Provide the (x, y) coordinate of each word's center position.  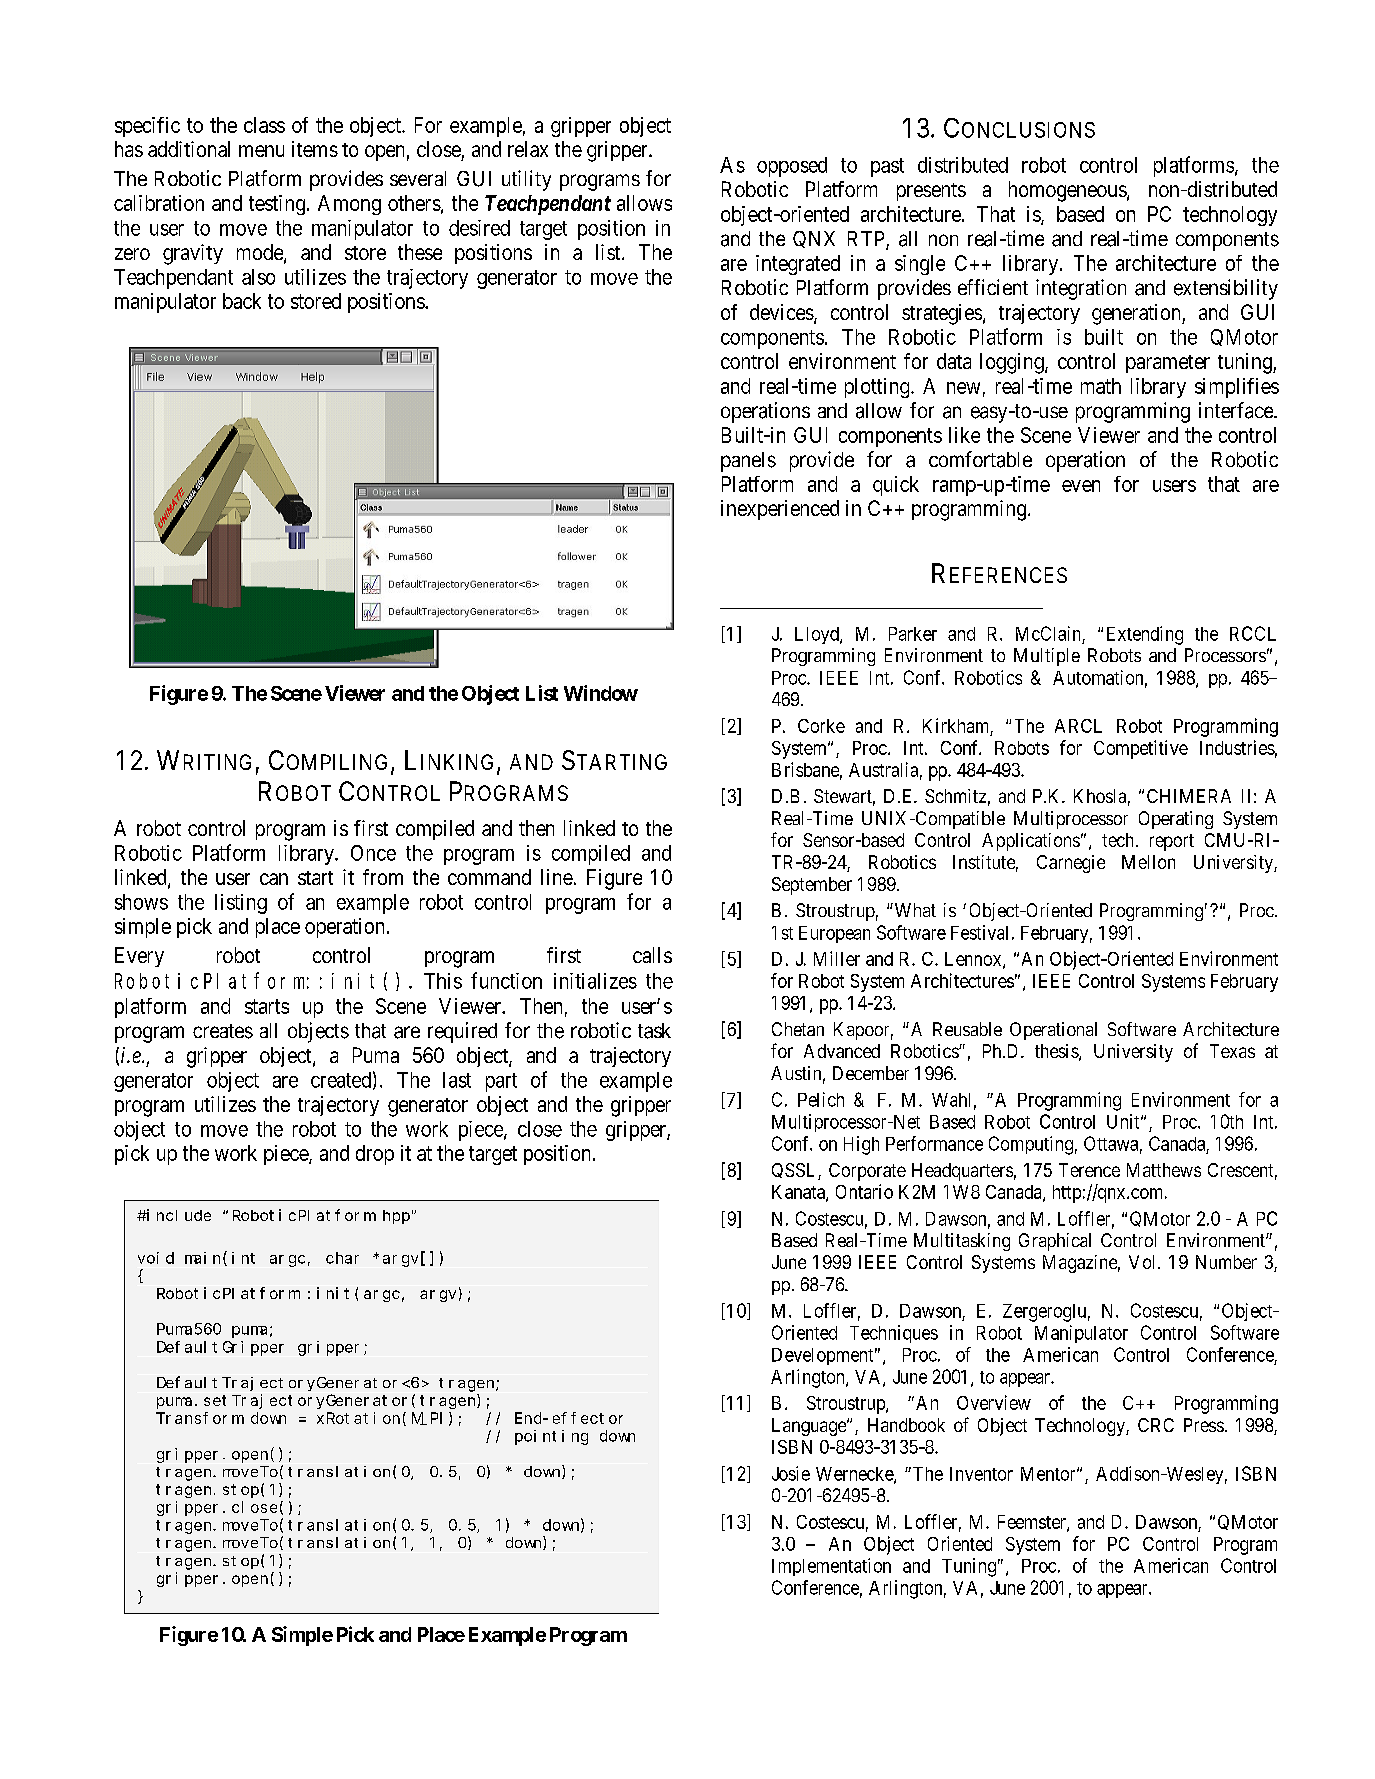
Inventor (981, 1474)
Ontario (864, 1191)
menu (261, 151)
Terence (1089, 1170)
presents (931, 192)
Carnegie (1071, 864)
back (242, 301)
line (557, 877)
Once (373, 853)
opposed (792, 167)
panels (748, 462)
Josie (791, 1473)
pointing (551, 1437)
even (1081, 486)
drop (375, 1155)
